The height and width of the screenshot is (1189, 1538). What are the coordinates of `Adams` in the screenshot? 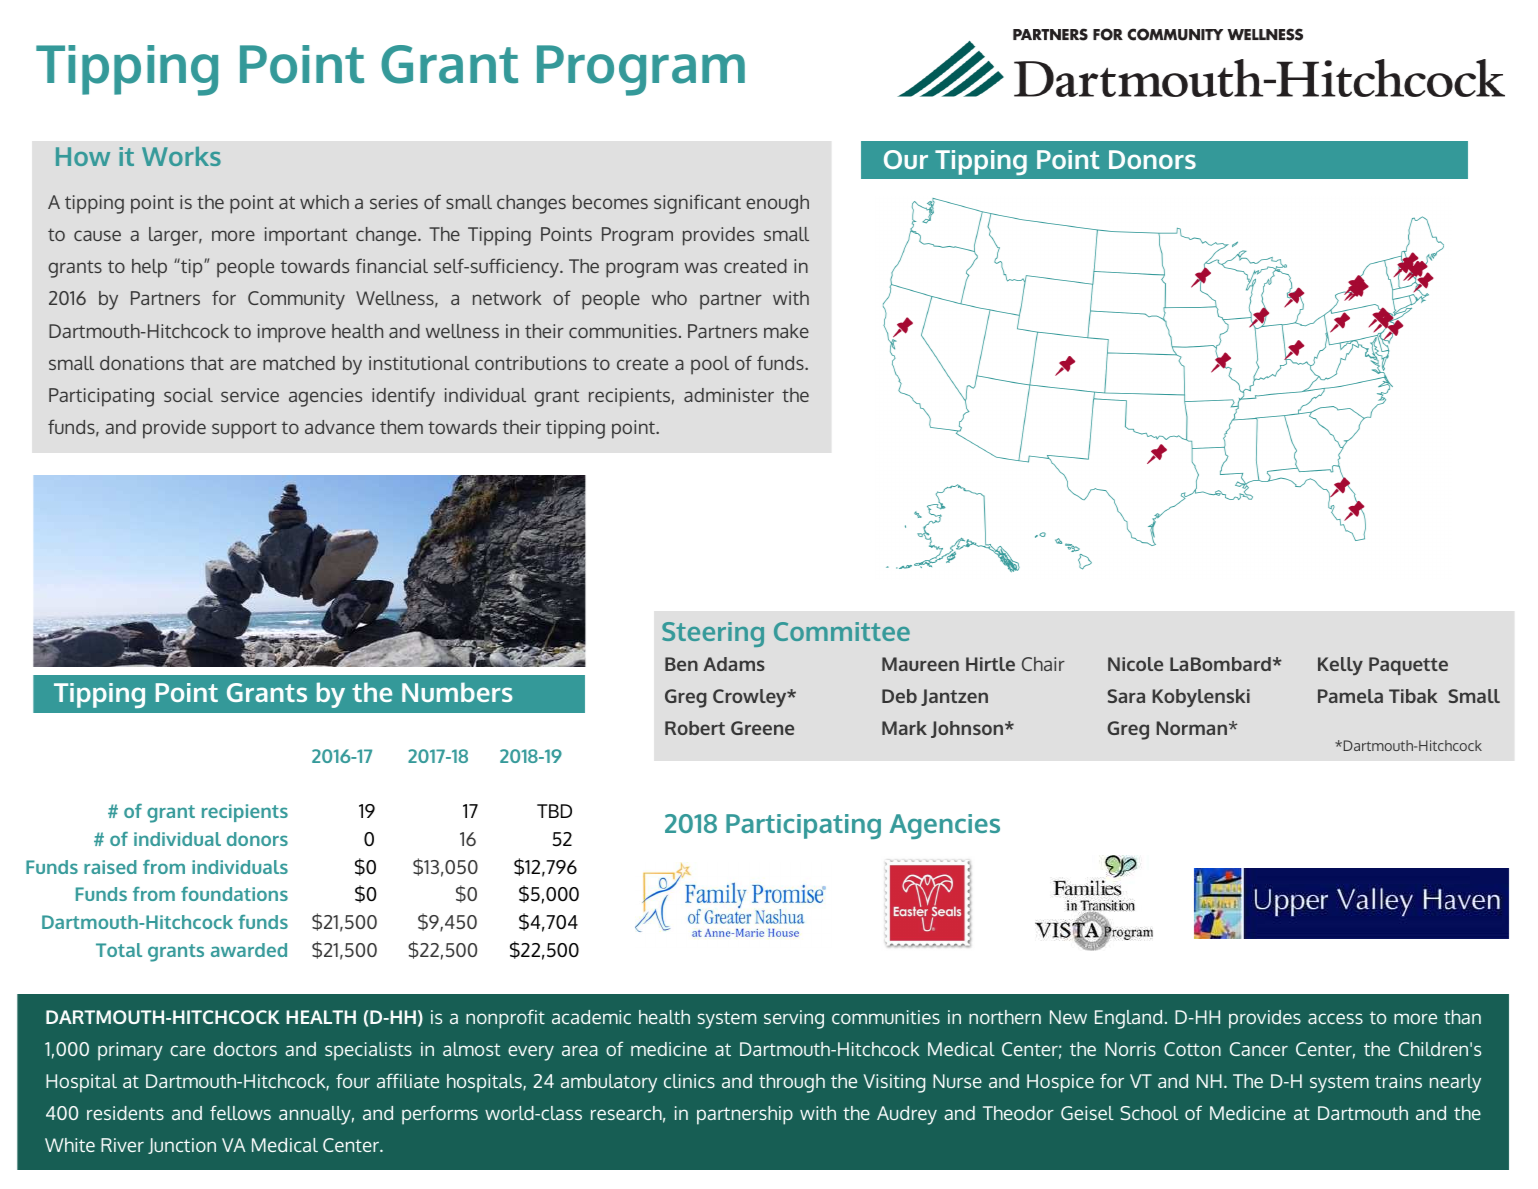 It's located at (734, 664).
